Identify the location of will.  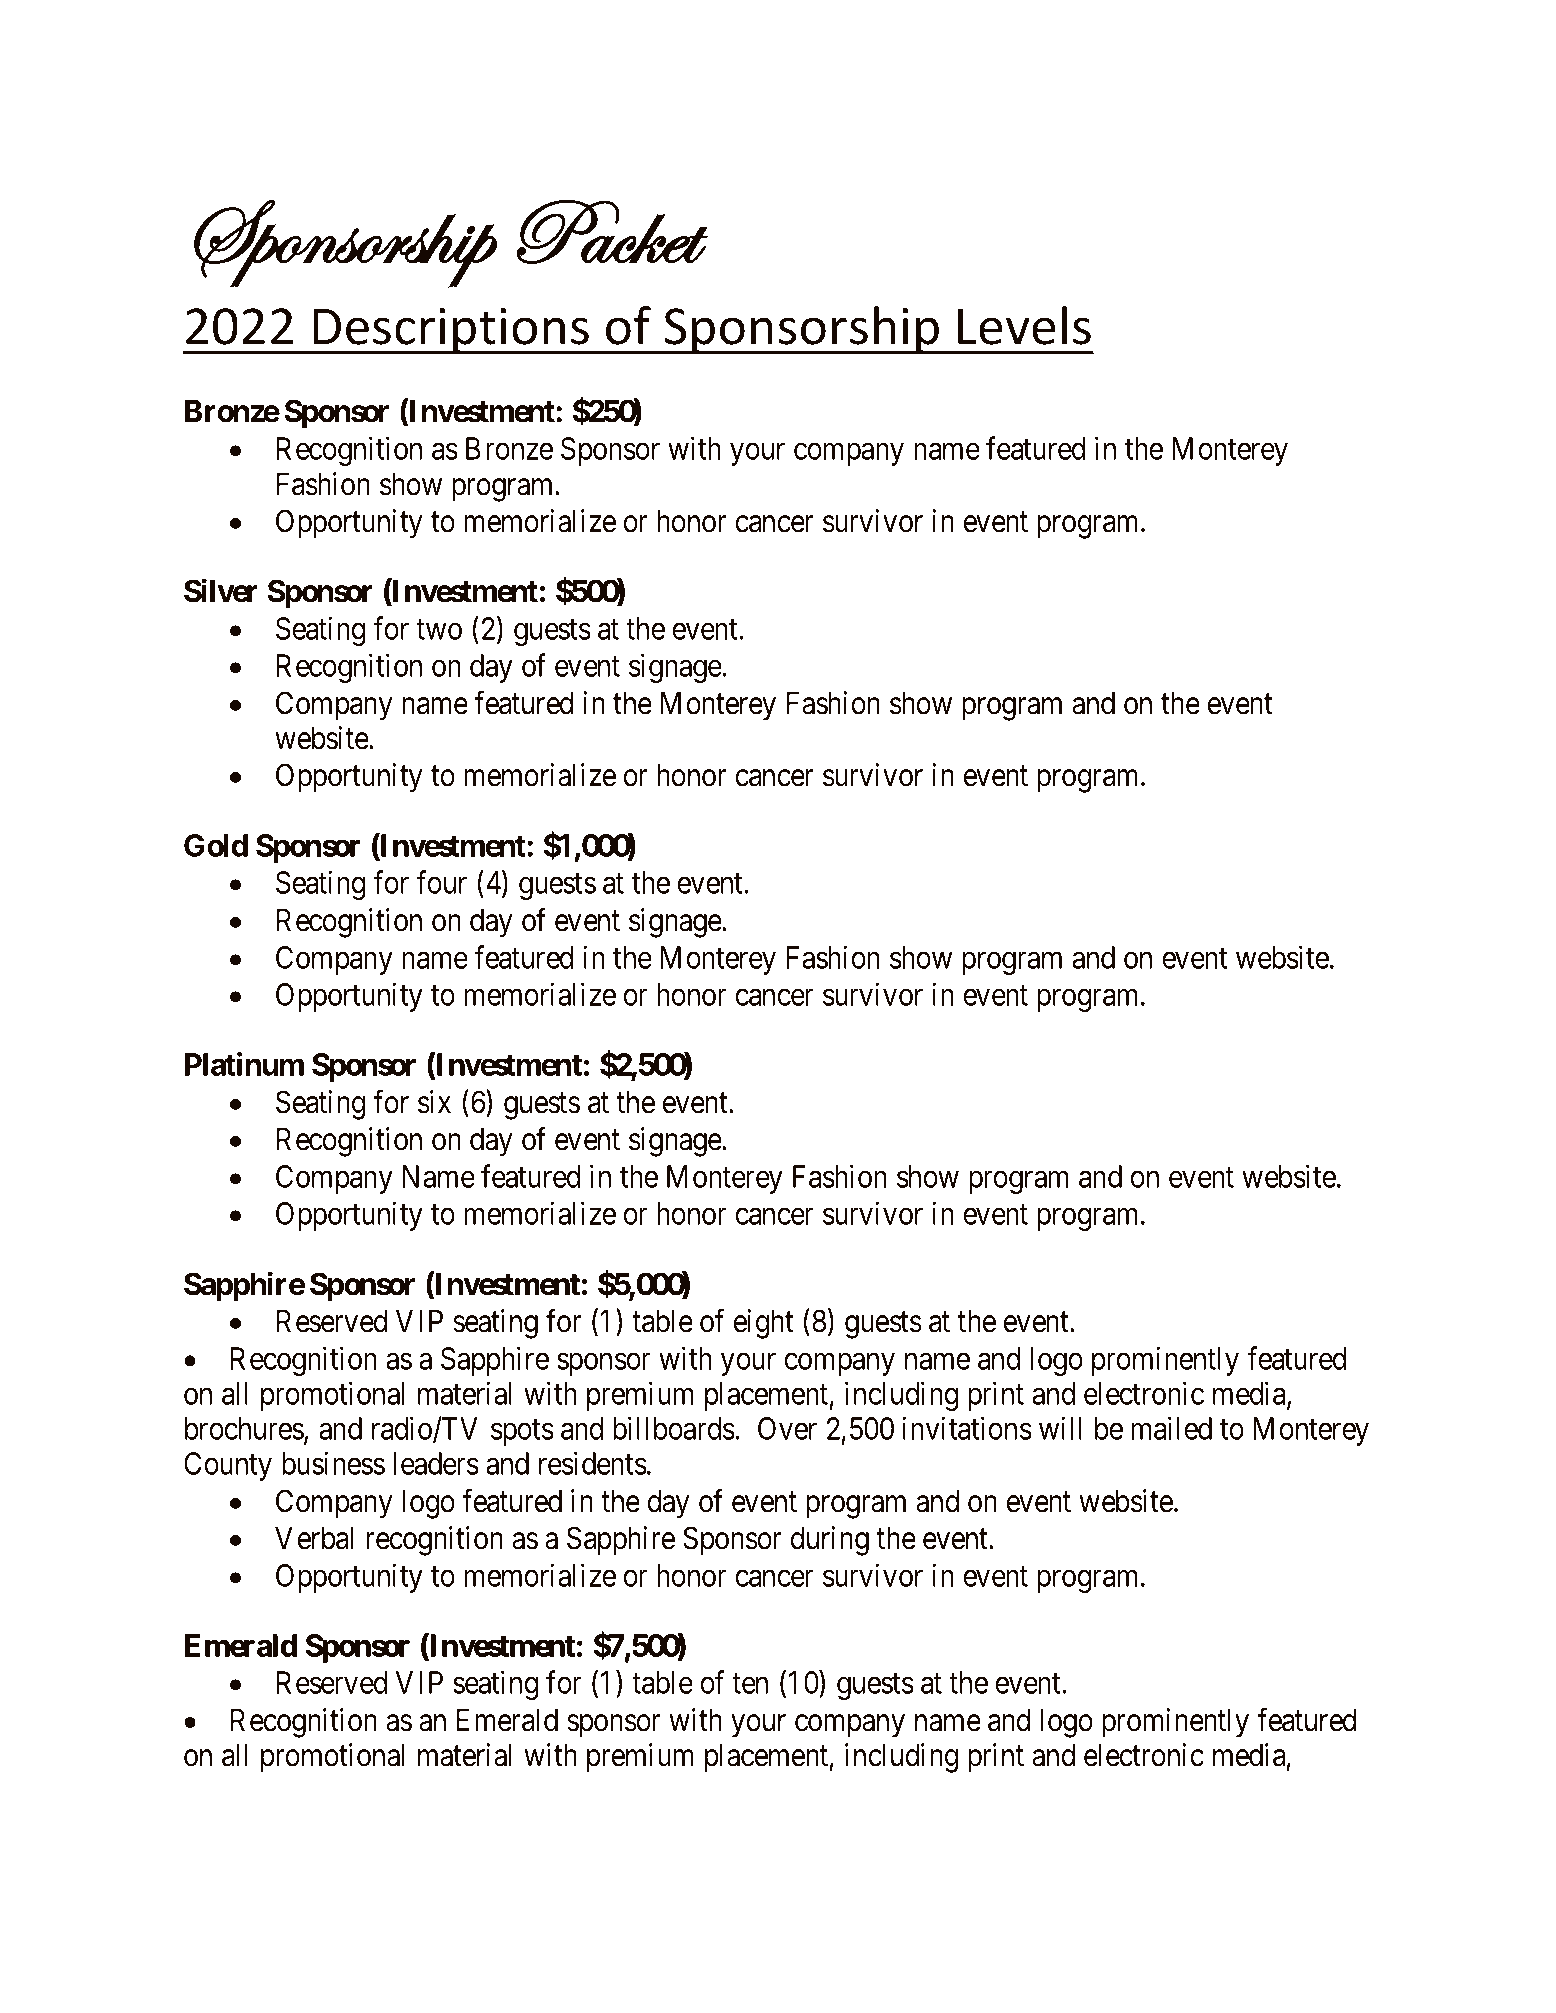
(1060, 1428).
